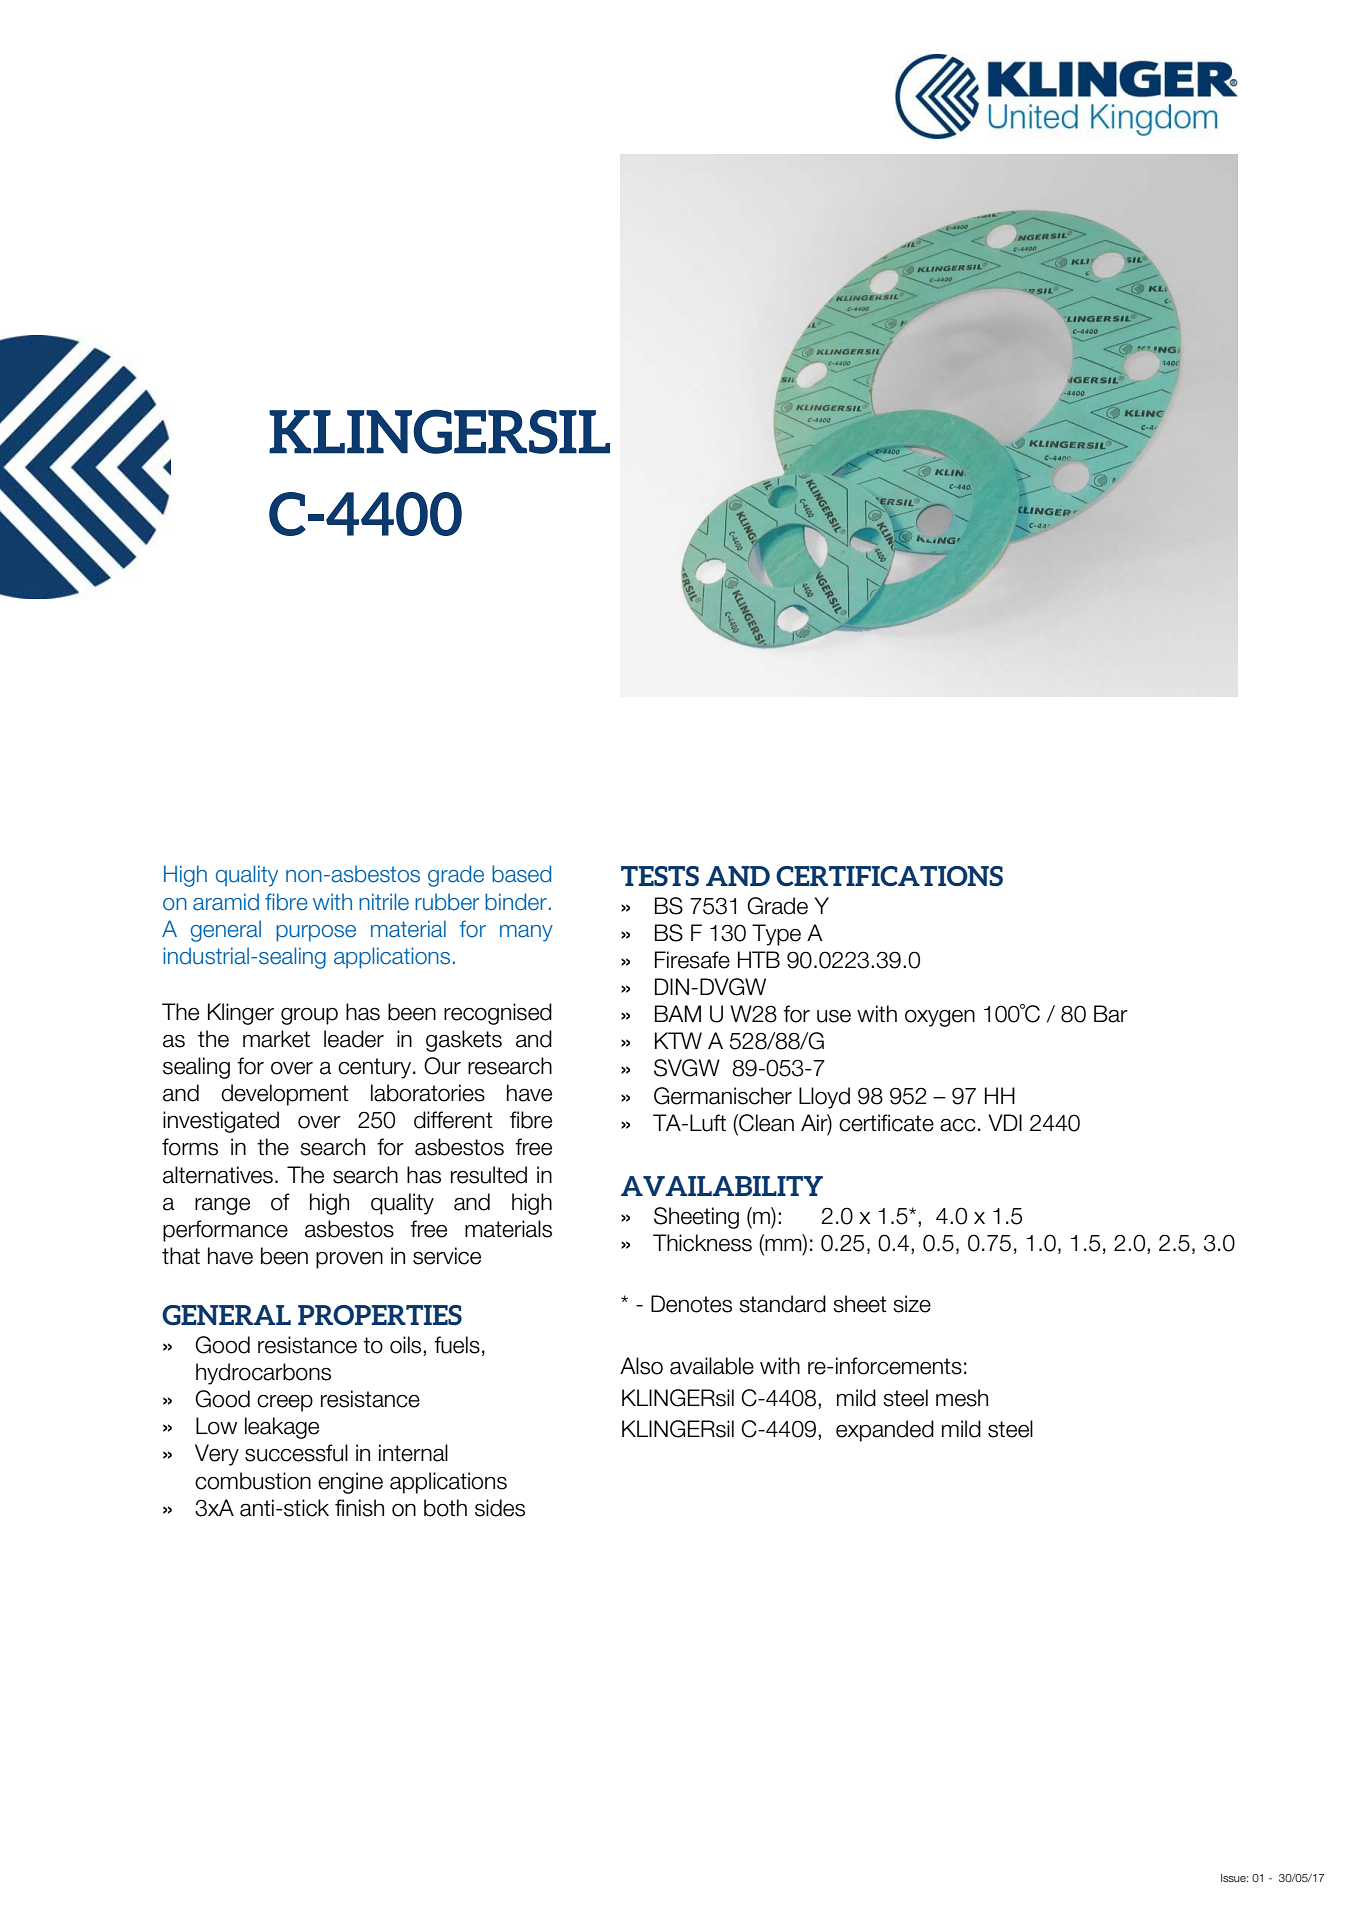 The width and height of the screenshot is (1365, 1931). Describe the element at coordinates (765, 1123) in the screenshot. I see `Clean` at that location.
